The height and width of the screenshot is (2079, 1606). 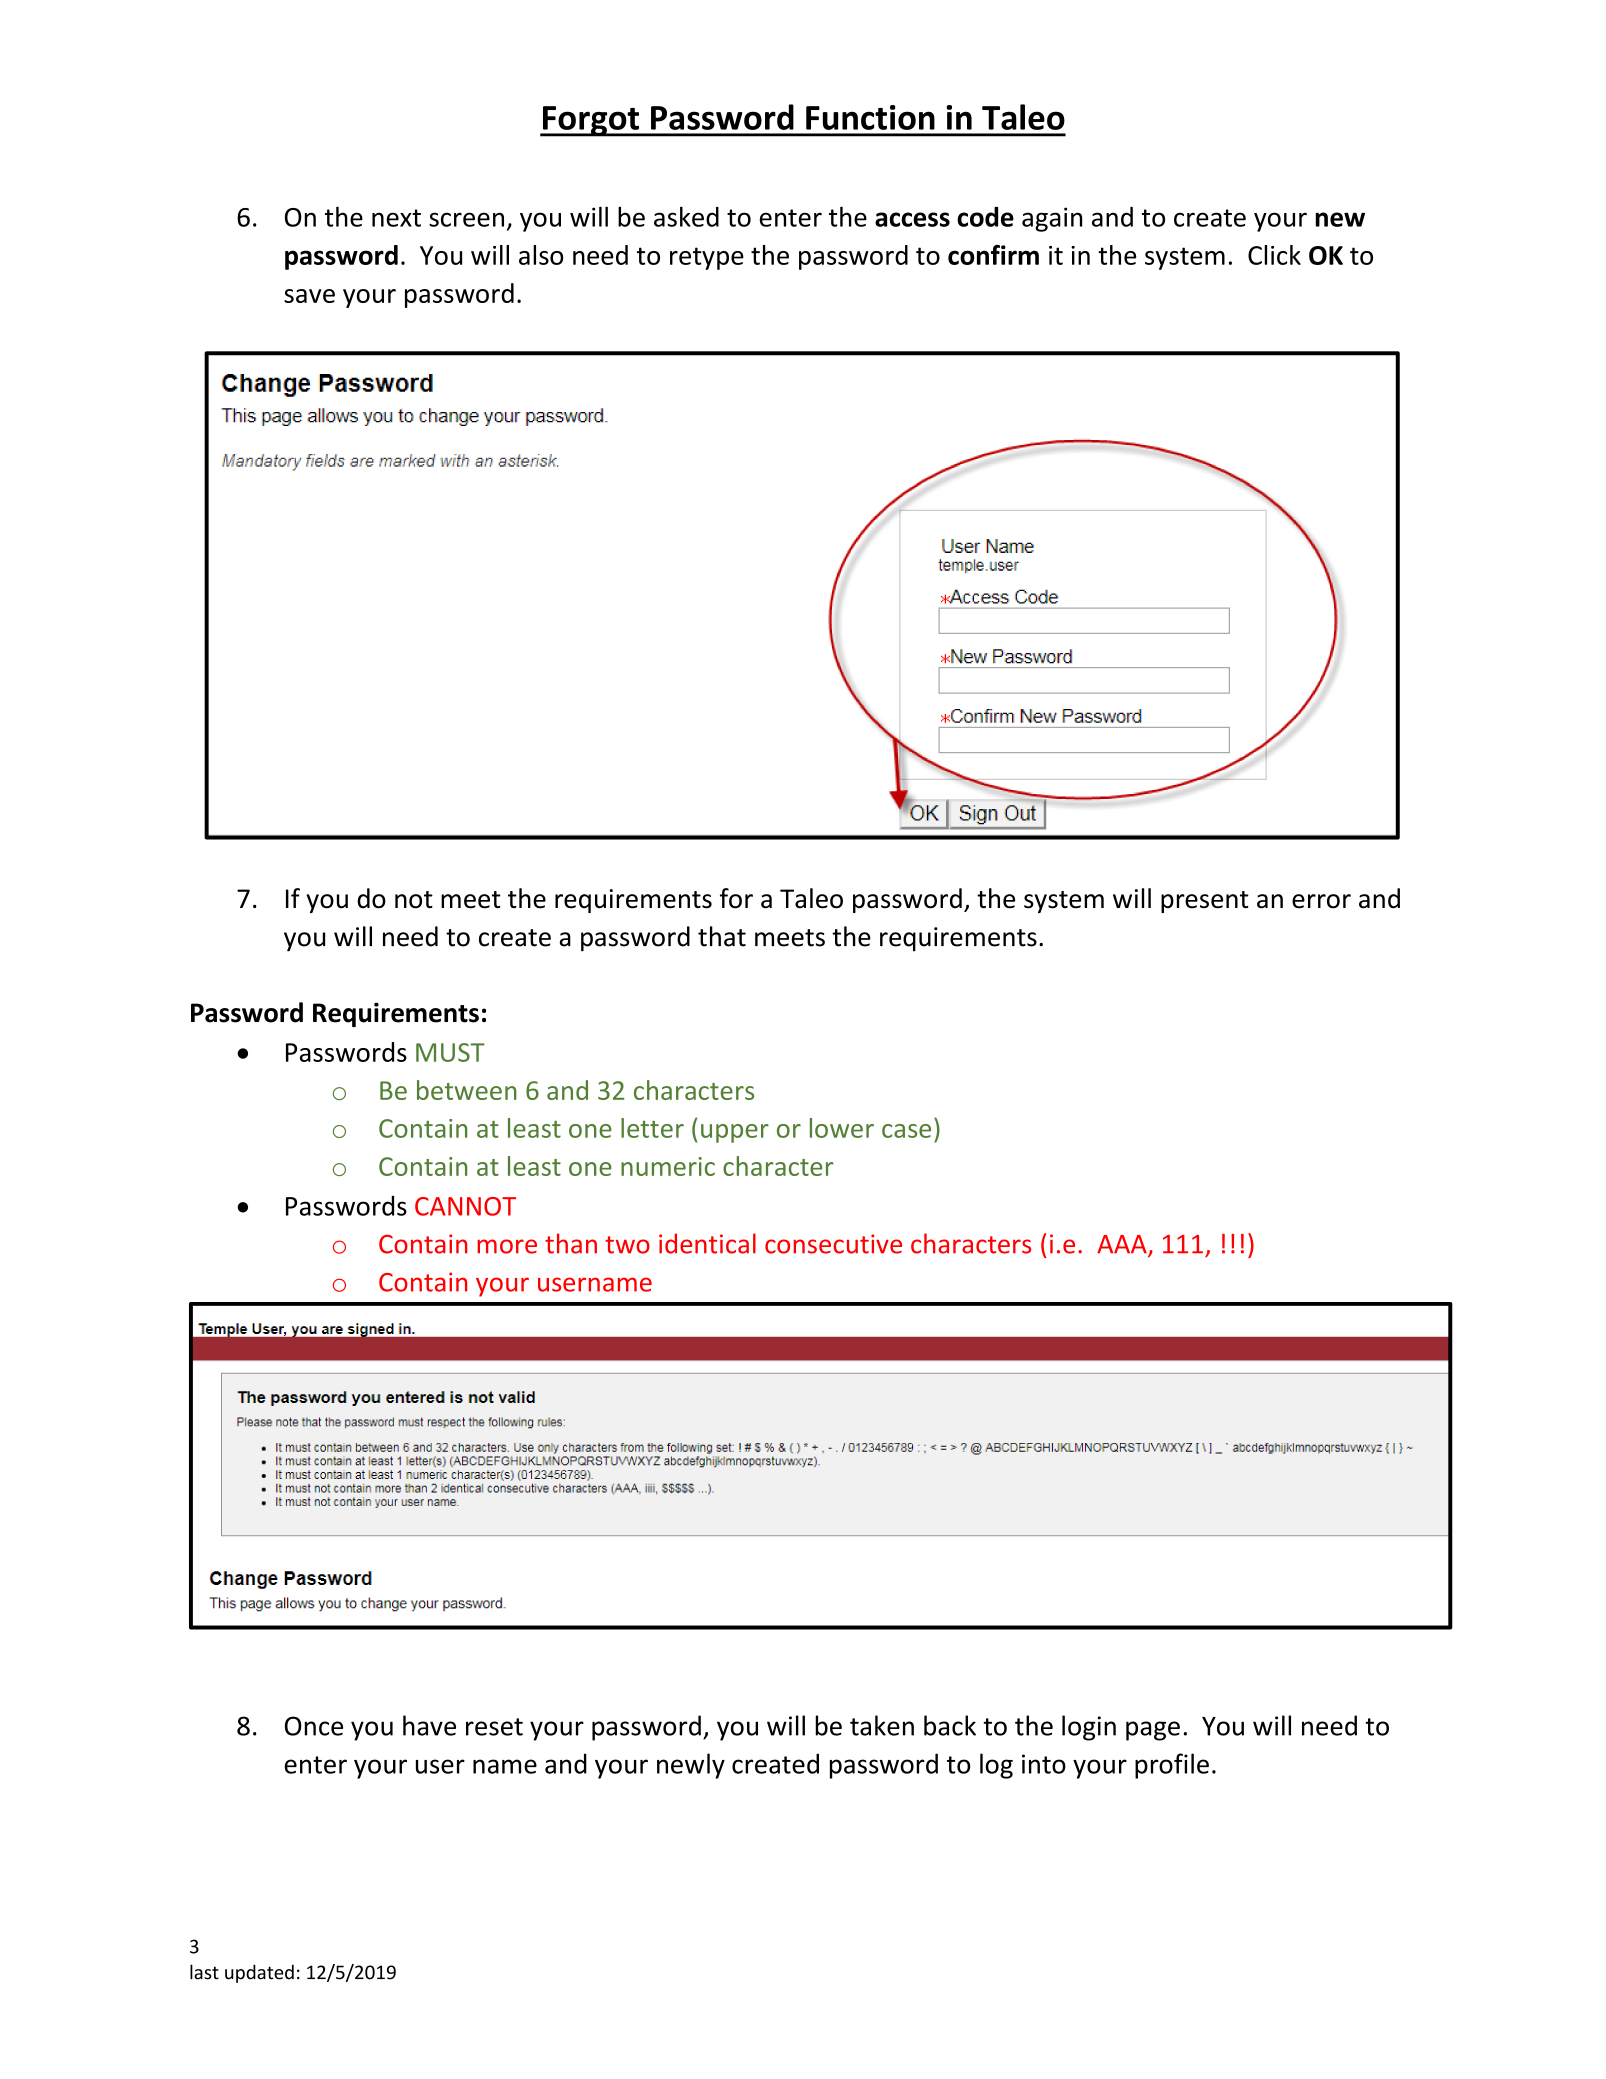 What do you see at coordinates (259, 1973) in the screenshot?
I see `updated` at bounding box center [259, 1973].
